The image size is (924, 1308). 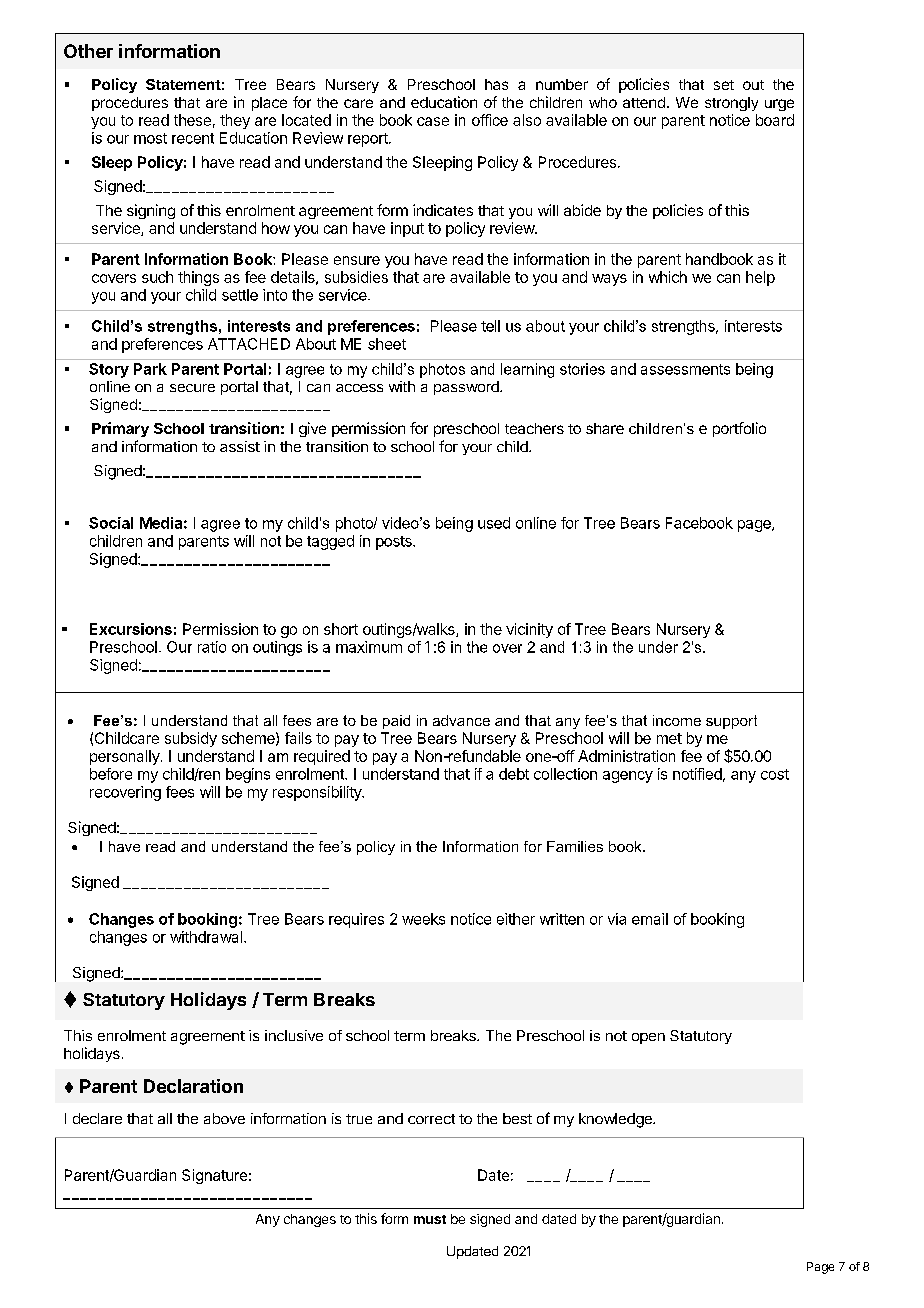 What do you see at coordinates (433, 121) in the image?
I see `case` at bounding box center [433, 121].
